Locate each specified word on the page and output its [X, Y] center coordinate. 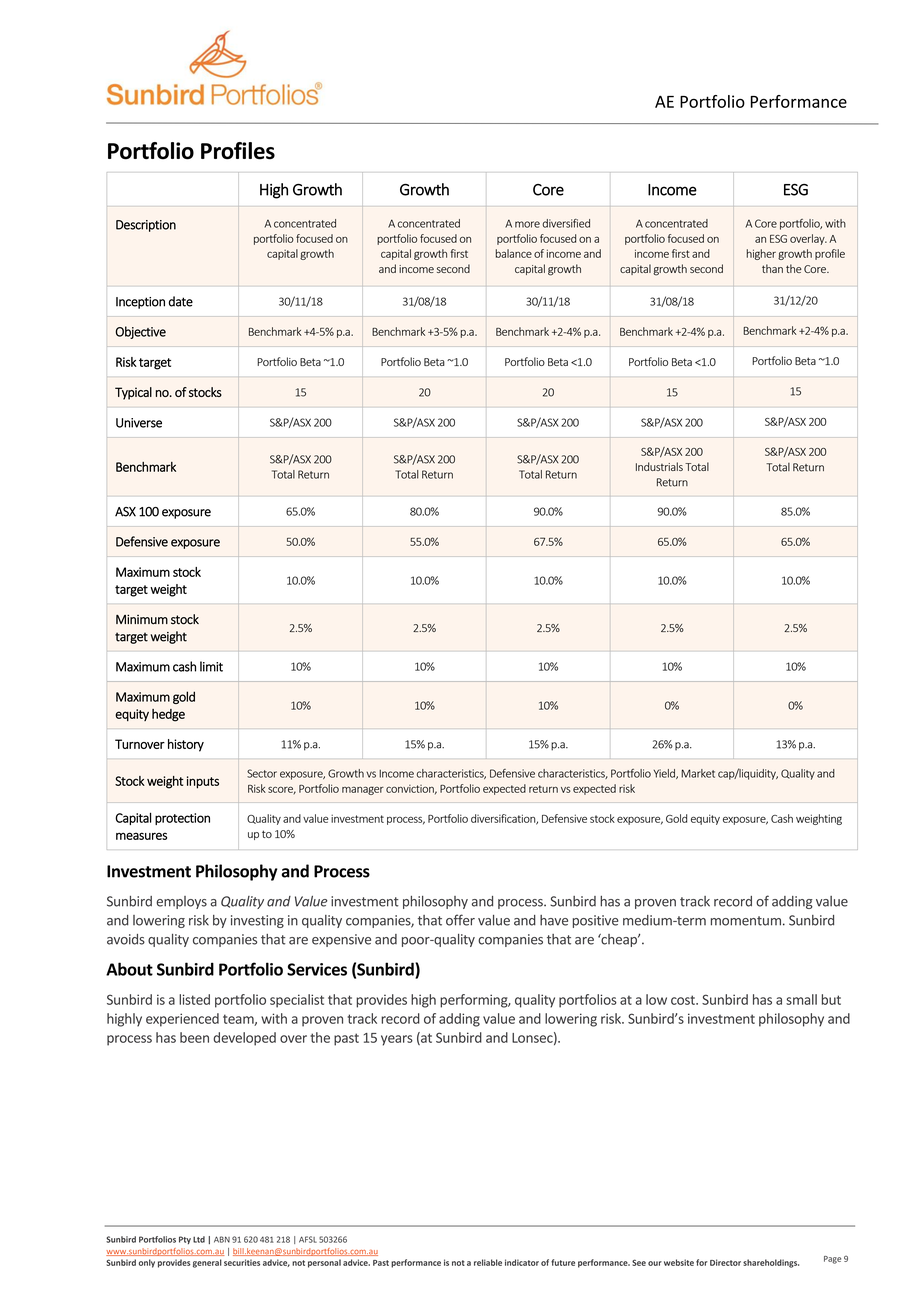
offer [460, 920]
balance [514, 253]
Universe [139, 423]
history [186, 745]
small [801, 999]
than [772, 268]
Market [698, 773]
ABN [222, 1239]
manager [363, 790]
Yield [665, 774]
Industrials [659, 466]
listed [194, 999]
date [181, 301]
